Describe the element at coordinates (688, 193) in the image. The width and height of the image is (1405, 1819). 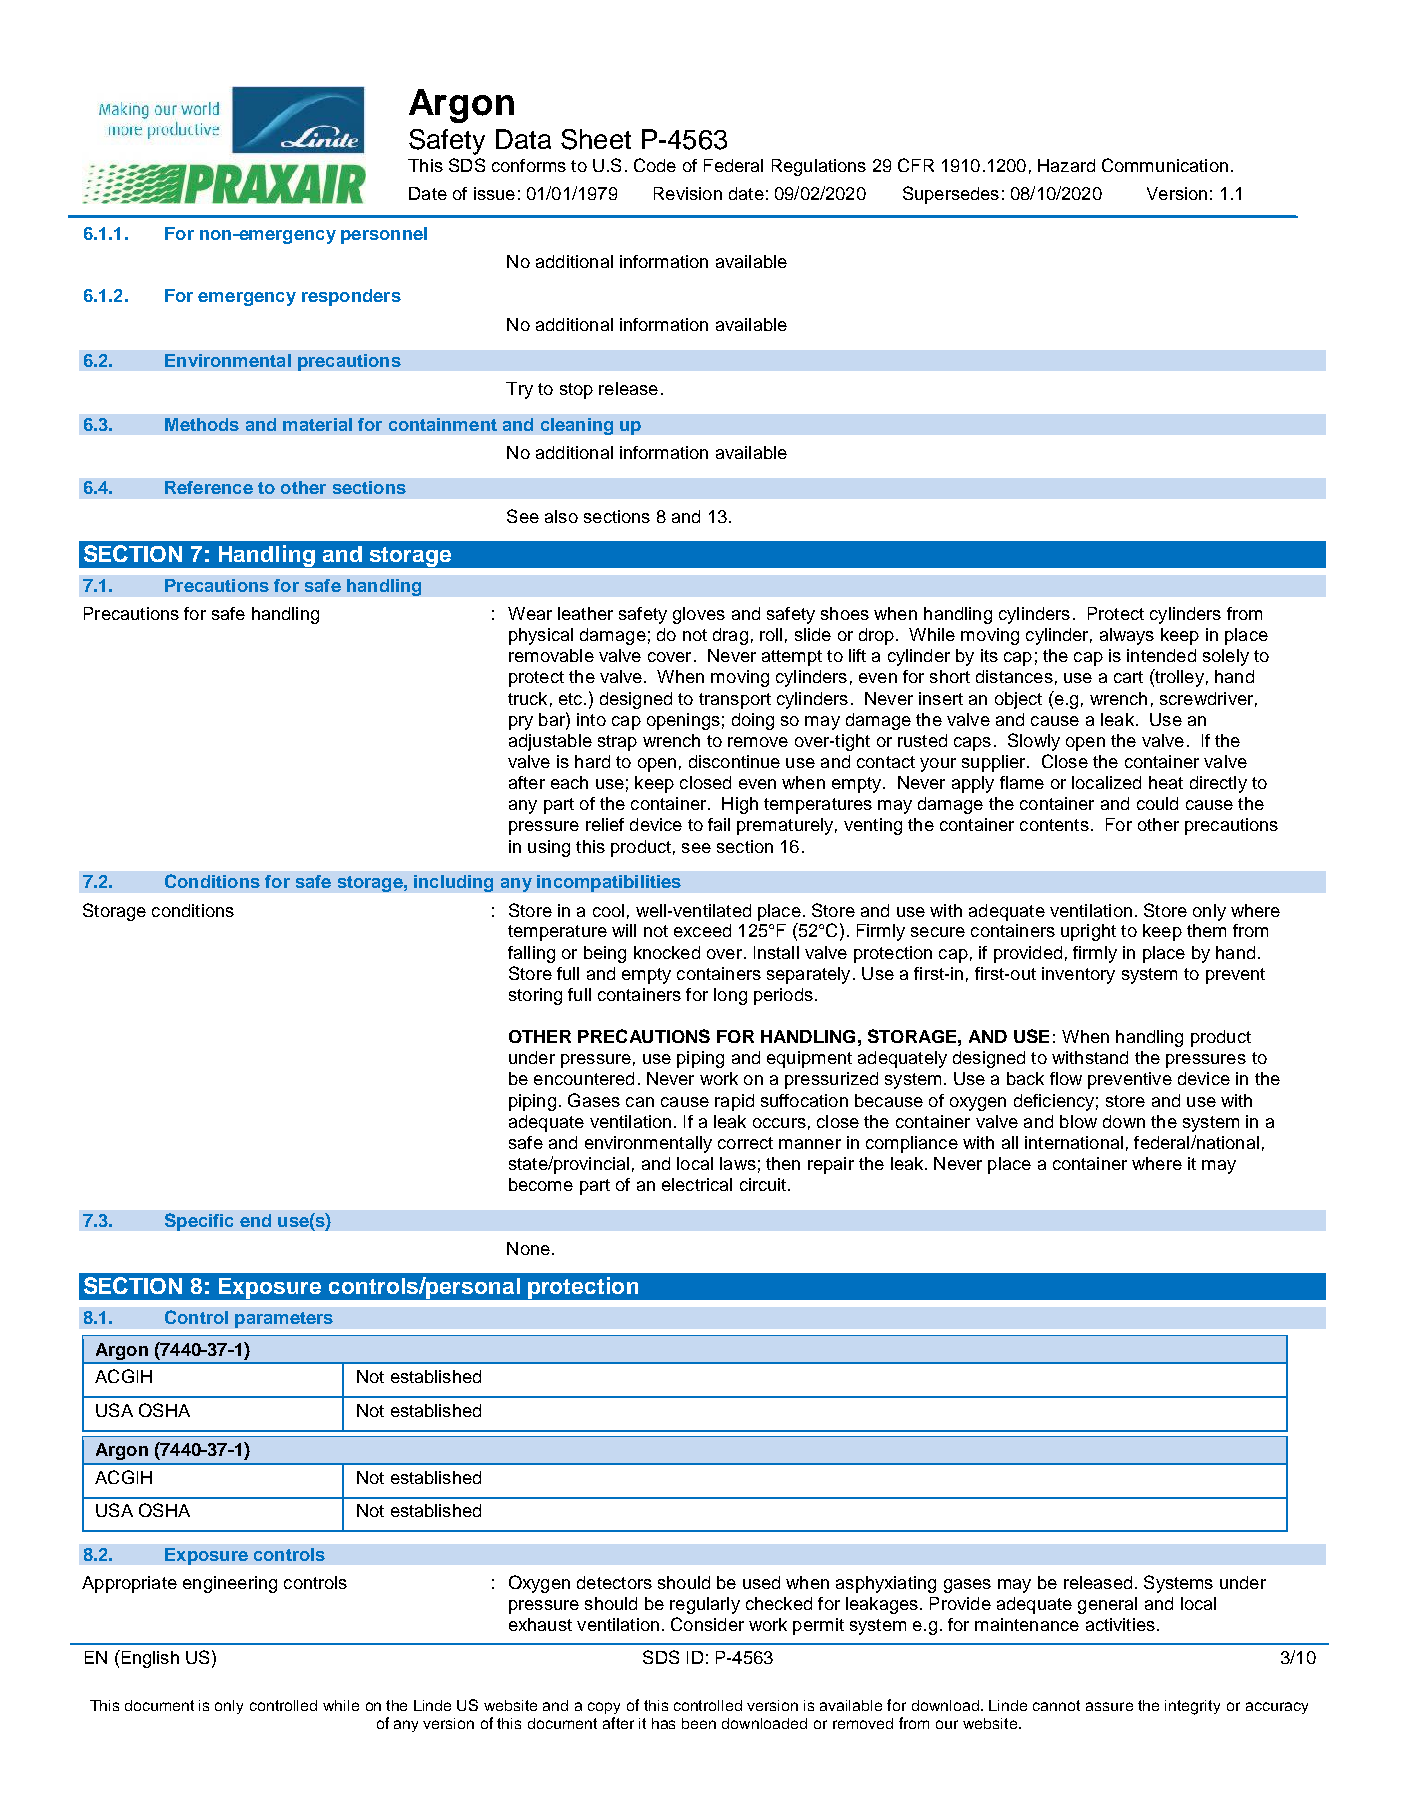
I see `Revision` at that location.
